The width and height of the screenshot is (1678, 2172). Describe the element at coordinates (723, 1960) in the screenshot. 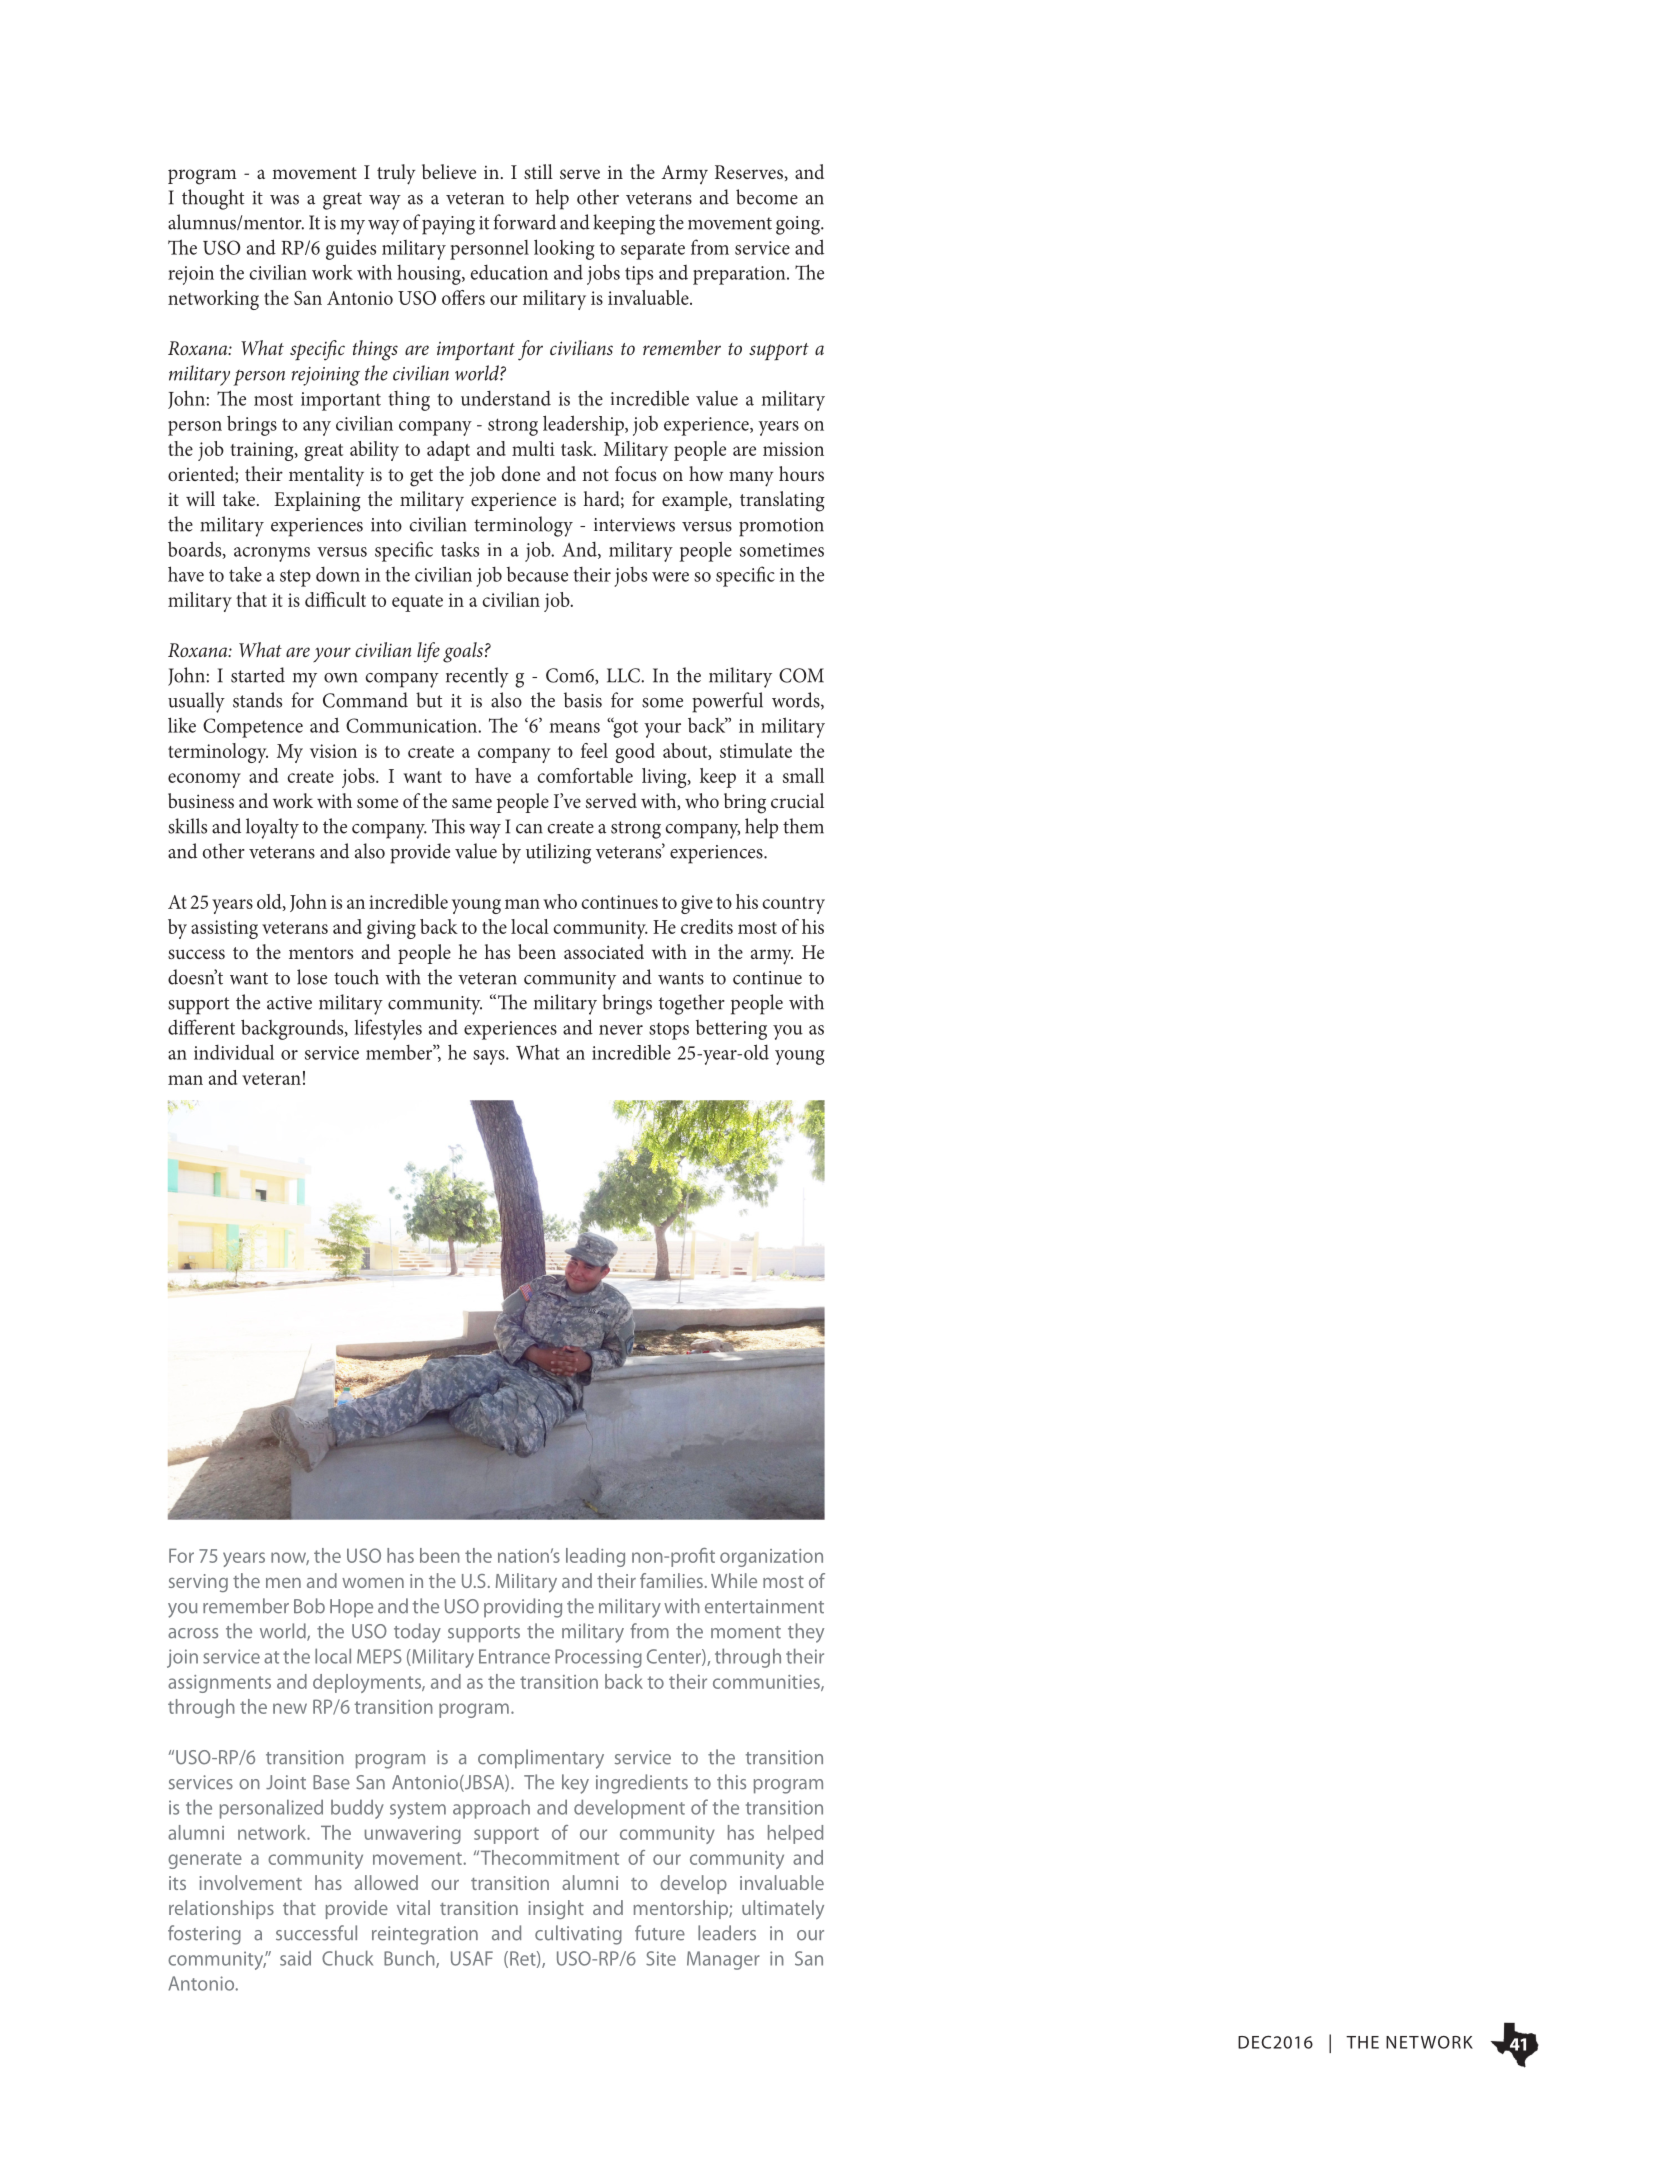

I see `Manager` at that location.
